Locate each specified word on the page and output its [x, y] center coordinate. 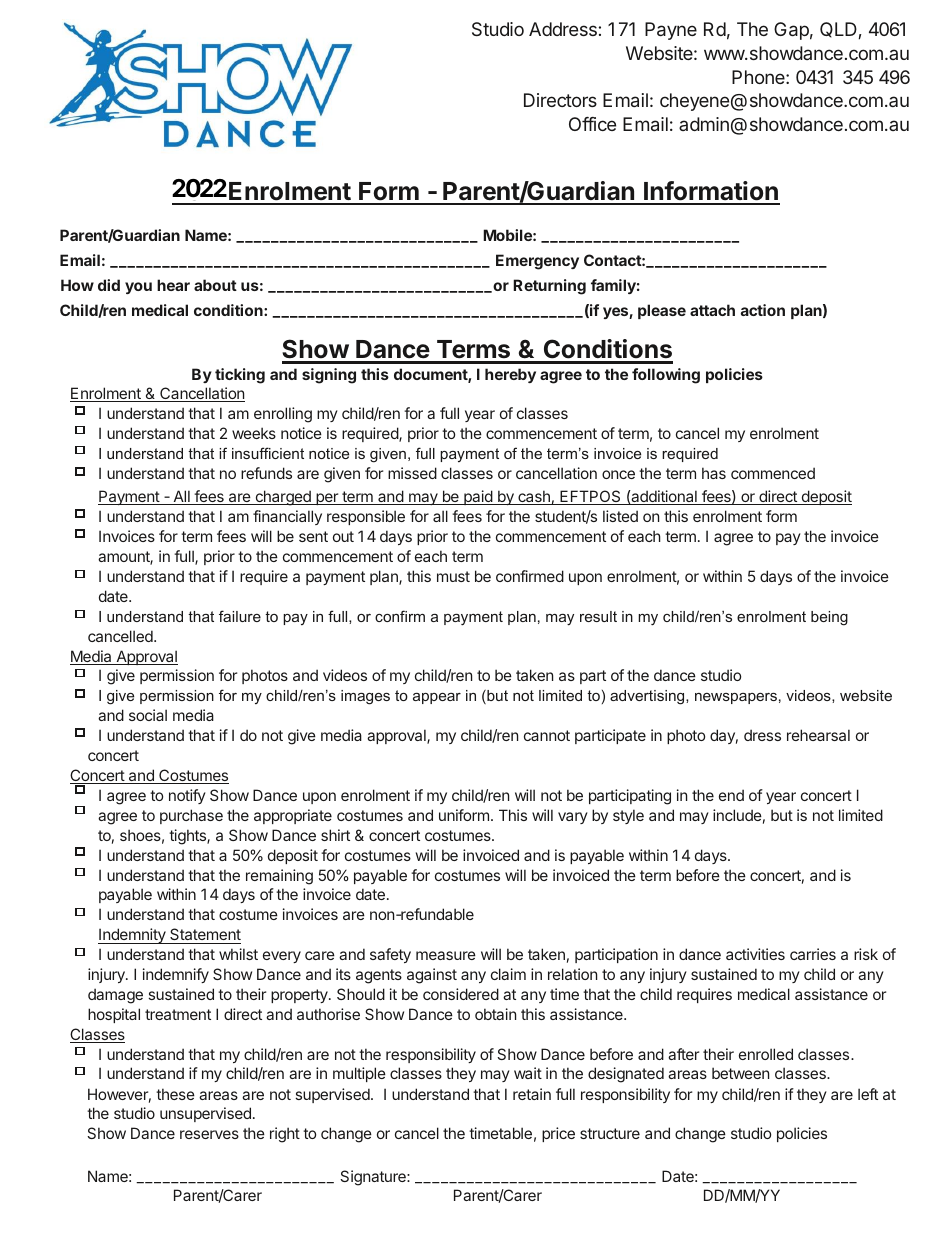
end [731, 795]
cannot [547, 735]
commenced [773, 473]
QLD [839, 30]
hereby [510, 375]
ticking [240, 376]
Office [592, 124]
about [215, 285]
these [175, 1094]
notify [187, 796]
